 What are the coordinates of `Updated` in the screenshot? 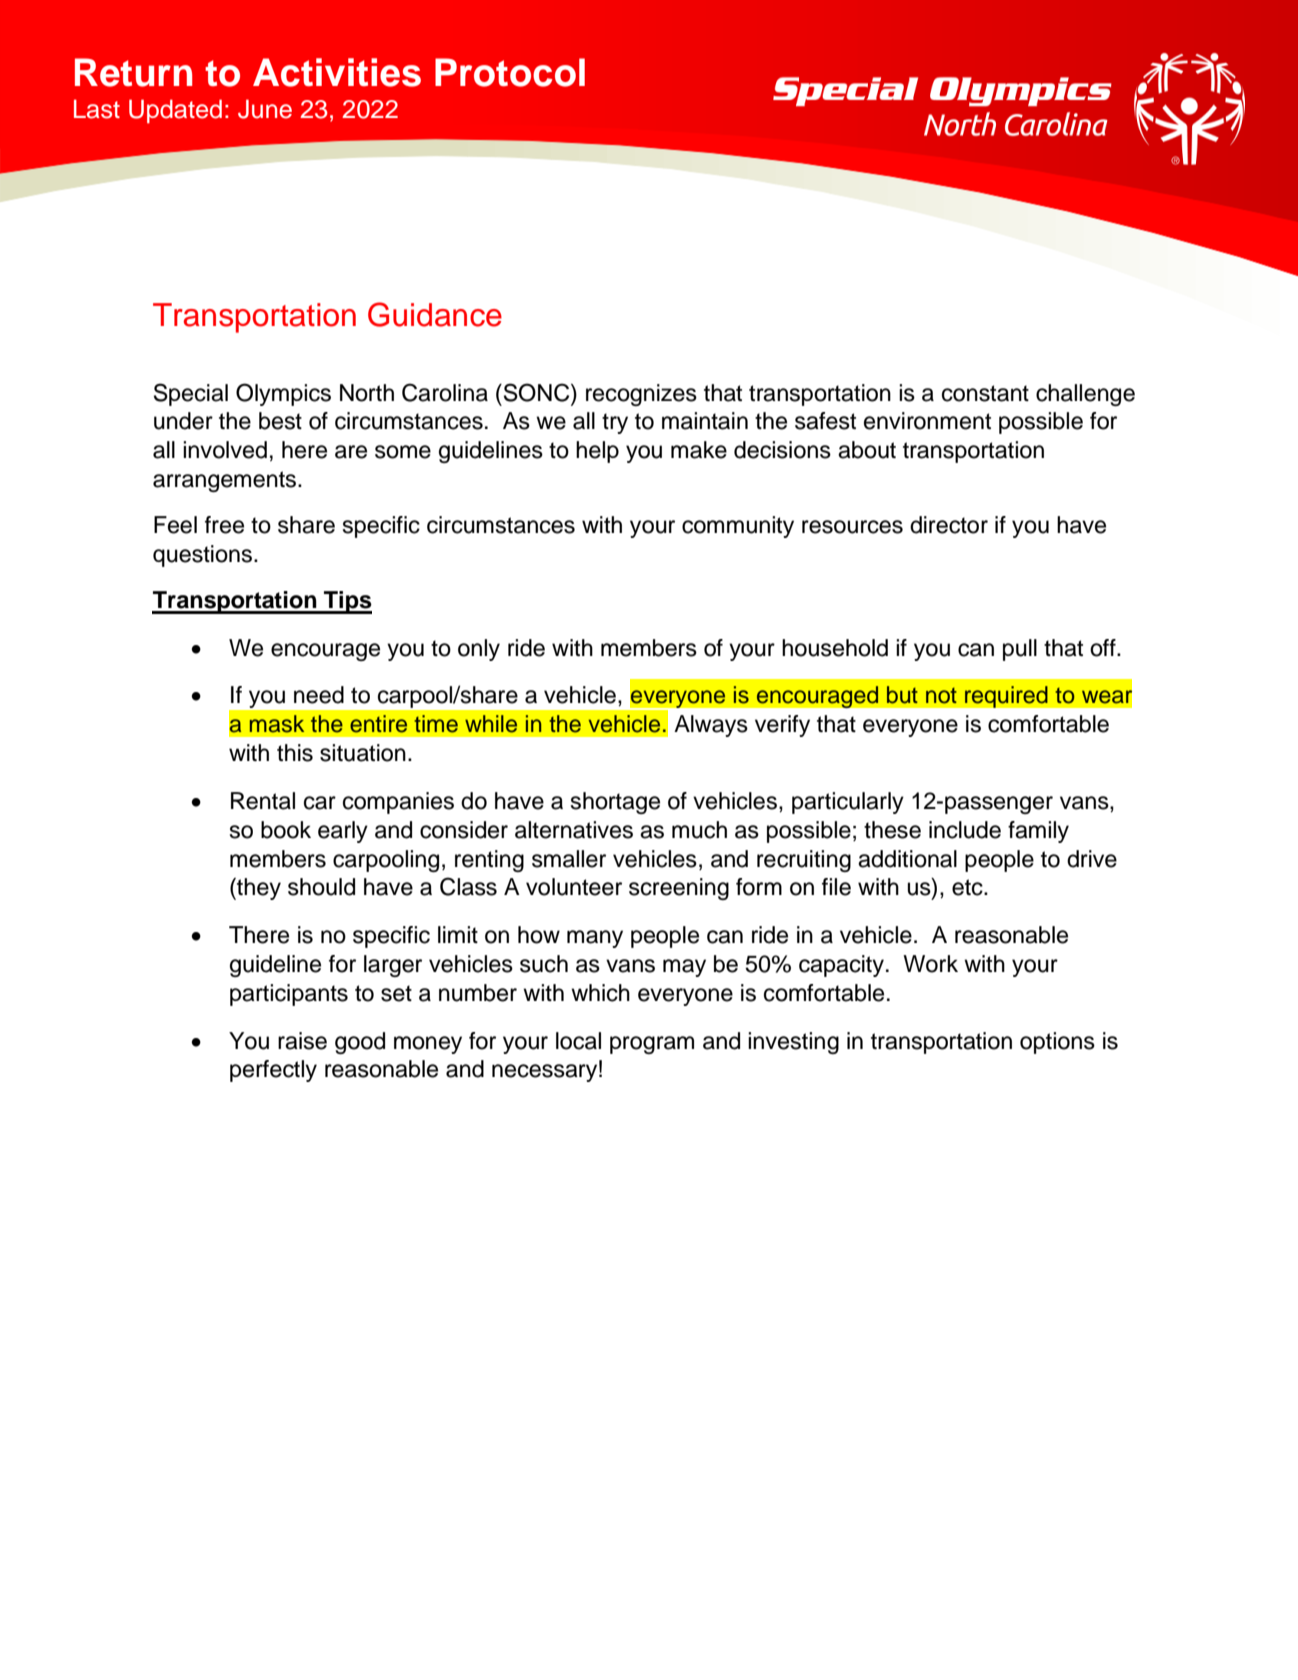 It's located at (175, 111).
